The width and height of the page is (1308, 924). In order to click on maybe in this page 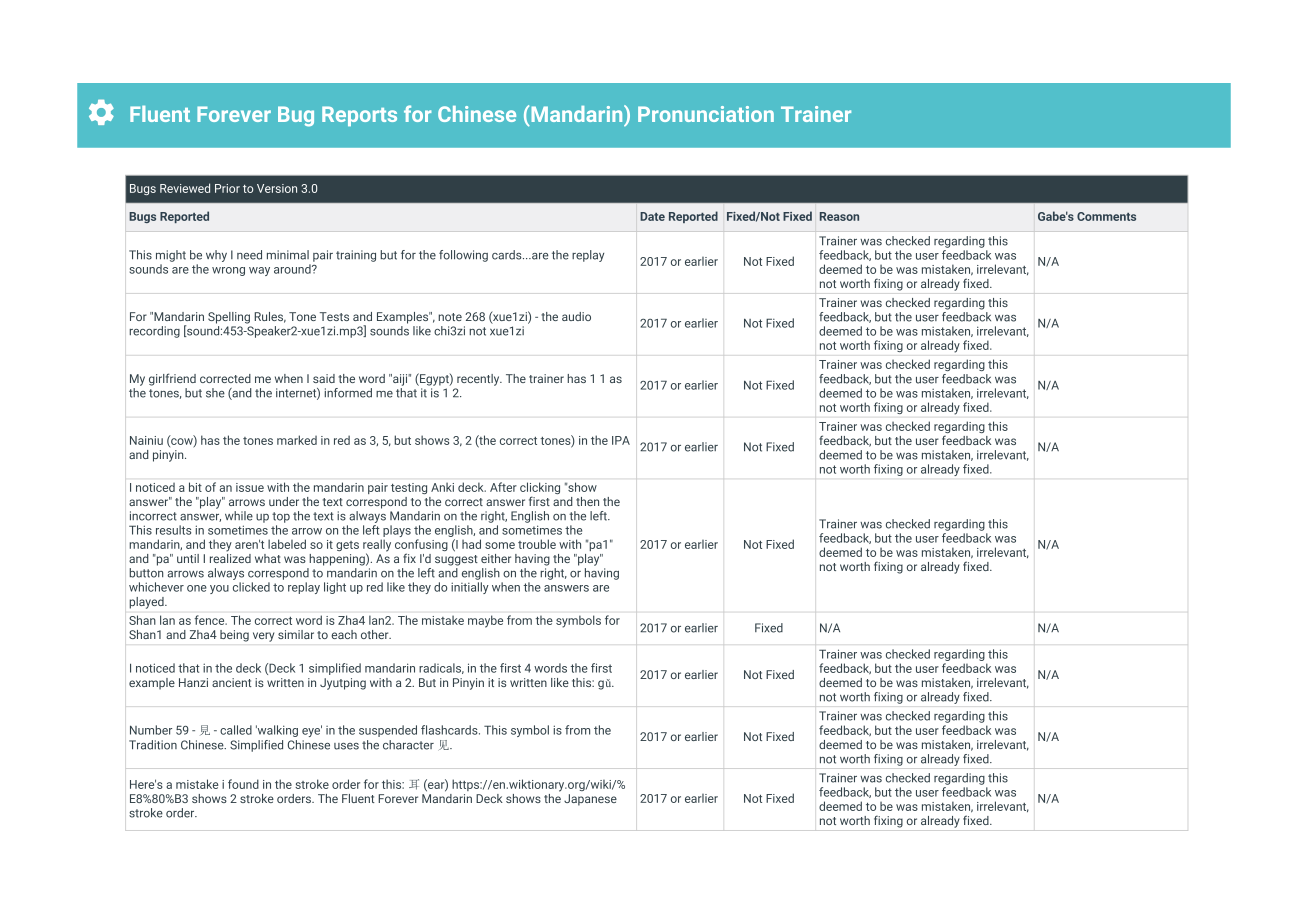, I will do `click(485, 621)`.
